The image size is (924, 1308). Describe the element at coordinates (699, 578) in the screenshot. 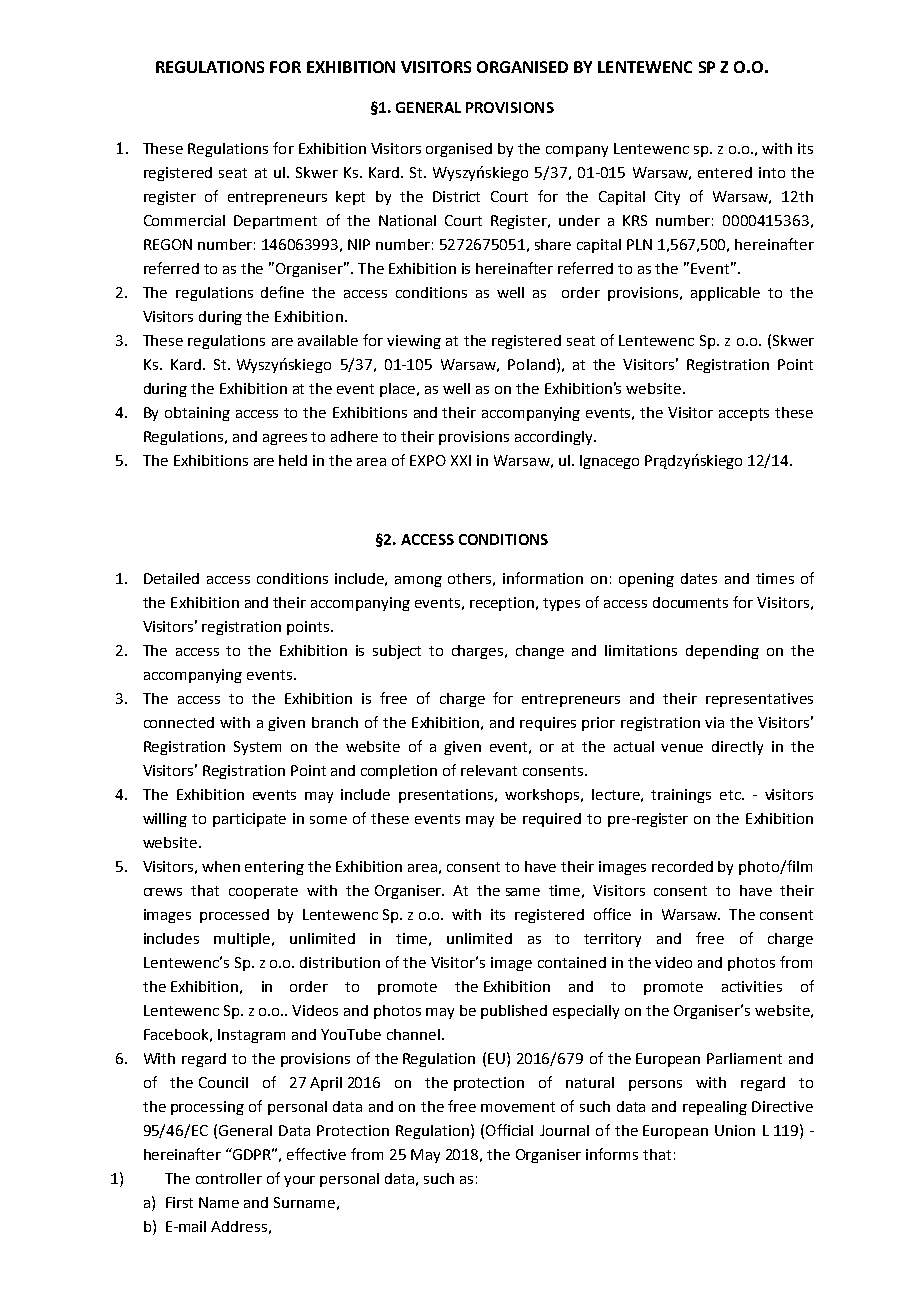

I see `dates` at that location.
